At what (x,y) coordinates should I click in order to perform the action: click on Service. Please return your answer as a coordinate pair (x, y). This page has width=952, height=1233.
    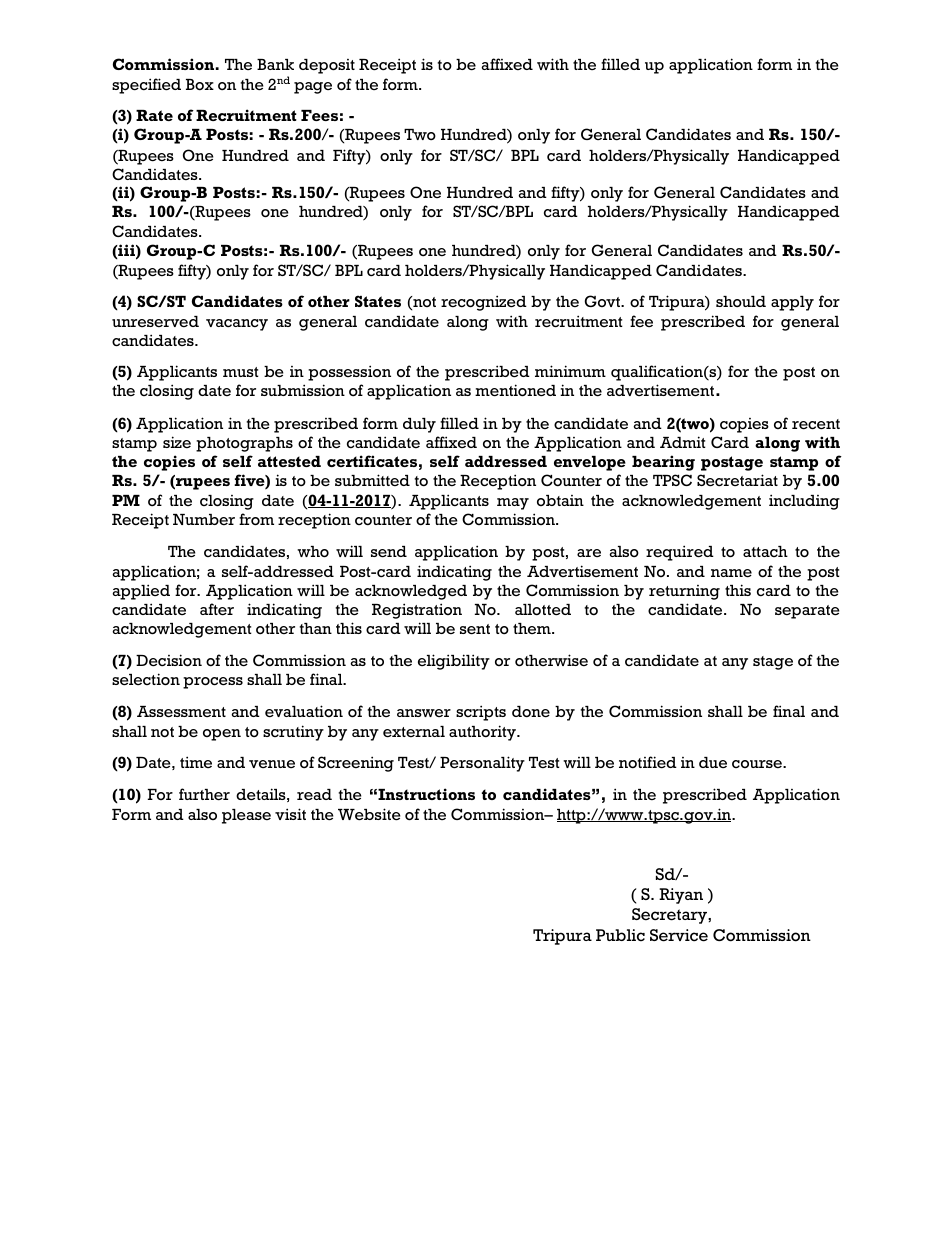
    Looking at the image, I should click on (679, 935).
